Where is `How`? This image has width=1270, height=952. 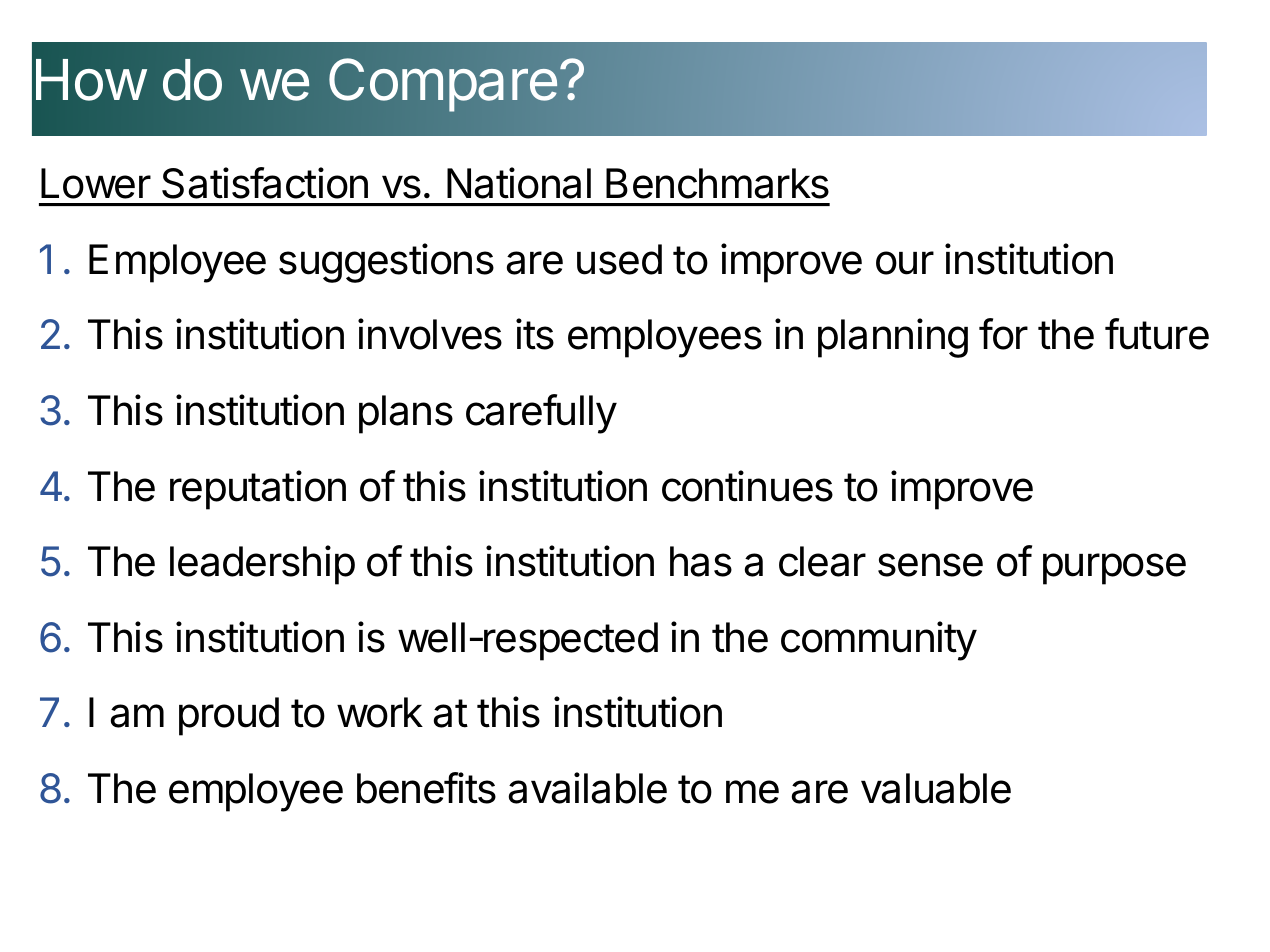 How is located at coordinates (91, 80).
